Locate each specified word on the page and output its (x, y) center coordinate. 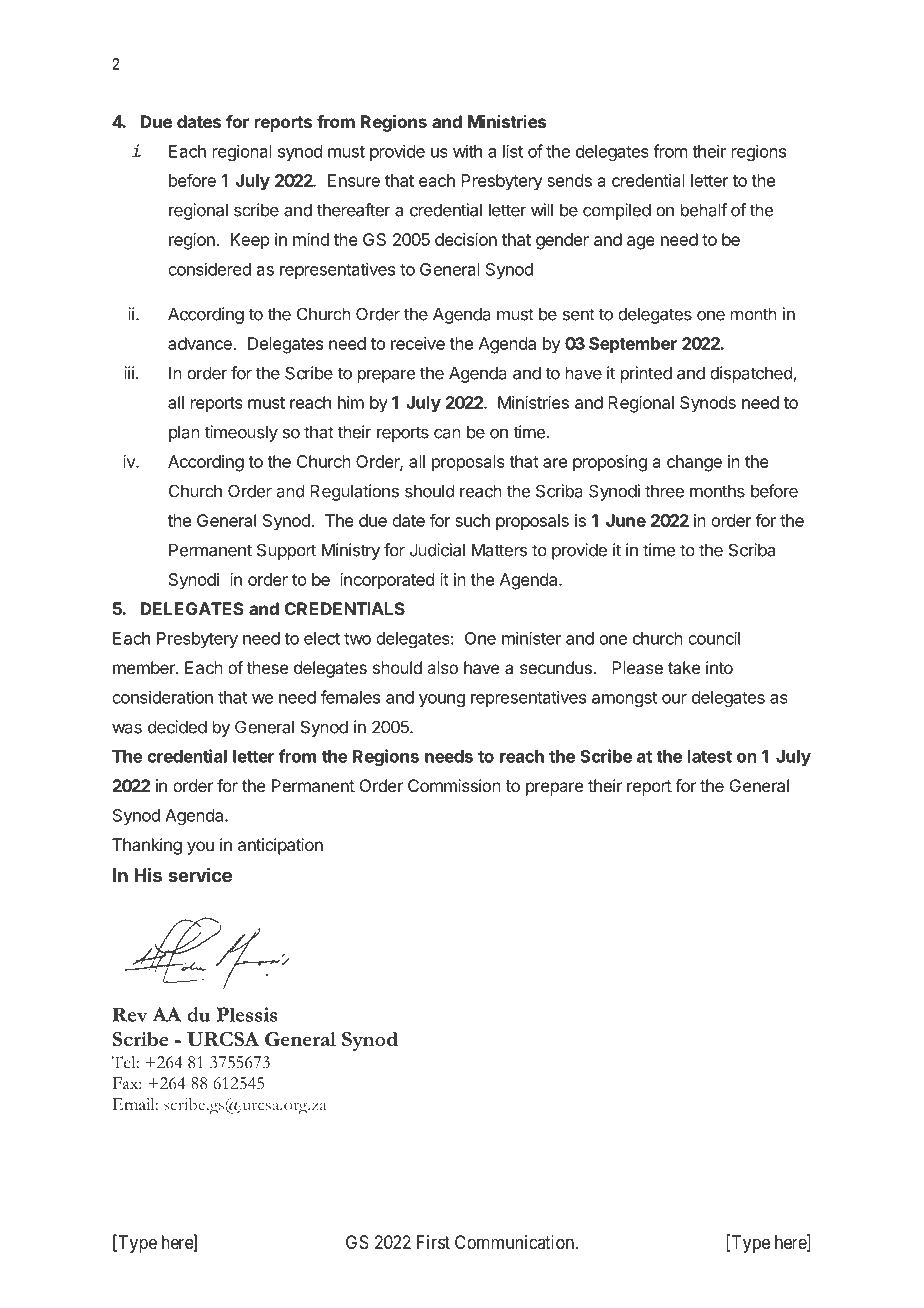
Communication (515, 1242)
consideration (162, 697)
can (447, 433)
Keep (250, 241)
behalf (704, 210)
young (442, 700)
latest (710, 756)
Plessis (247, 1014)
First (433, 1242)
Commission (454, 785)
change (694, 463)
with (467, 151)
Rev (130, 1015)
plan (184, 433)
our (674, 699)
